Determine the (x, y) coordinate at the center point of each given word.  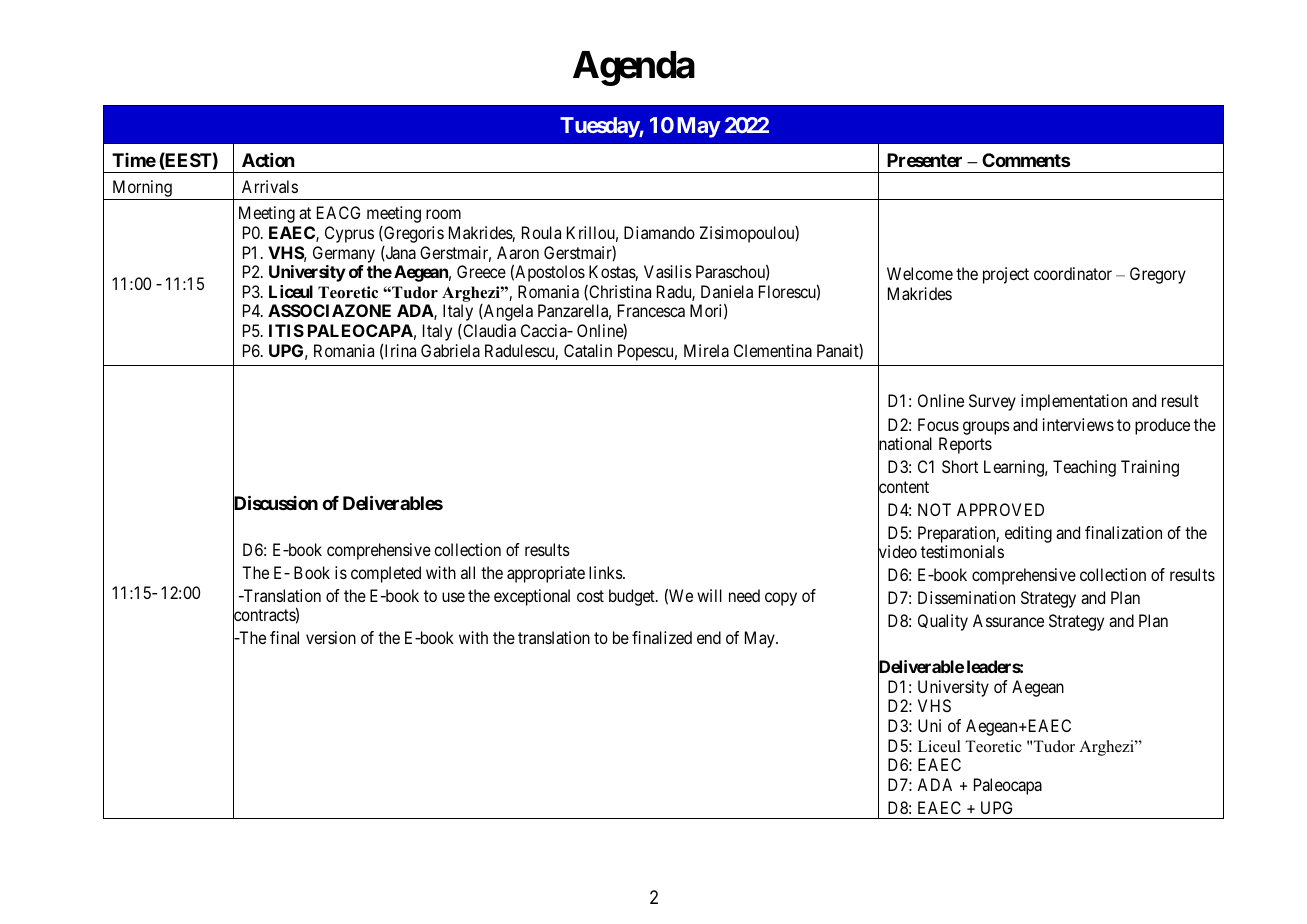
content (903, 488)
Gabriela (450, 350)
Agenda (634, 68)
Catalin (588, 350)
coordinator (1073, 273)
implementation (1074, 402)
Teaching (1084, 468)
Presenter (924, 160)
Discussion (275, 504)
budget (633, 597)
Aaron (518, 252)
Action (268, 160)
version (331, 637)
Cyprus (349, 234)
